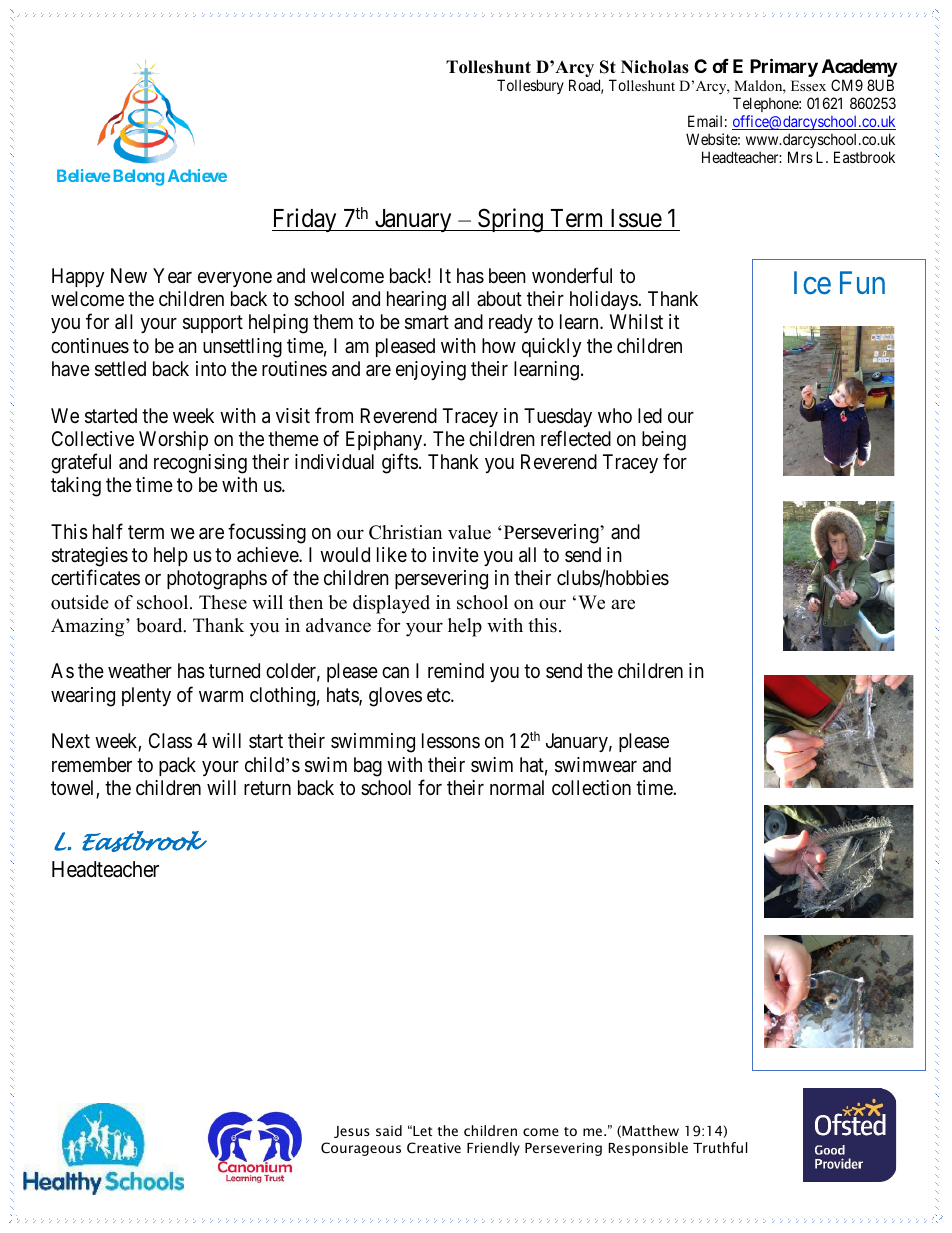 The image size is (952, 1233). What do you see at coordinates (517, 787) in the screenshot?
I see `normal` at bounding box center [517, 787].
